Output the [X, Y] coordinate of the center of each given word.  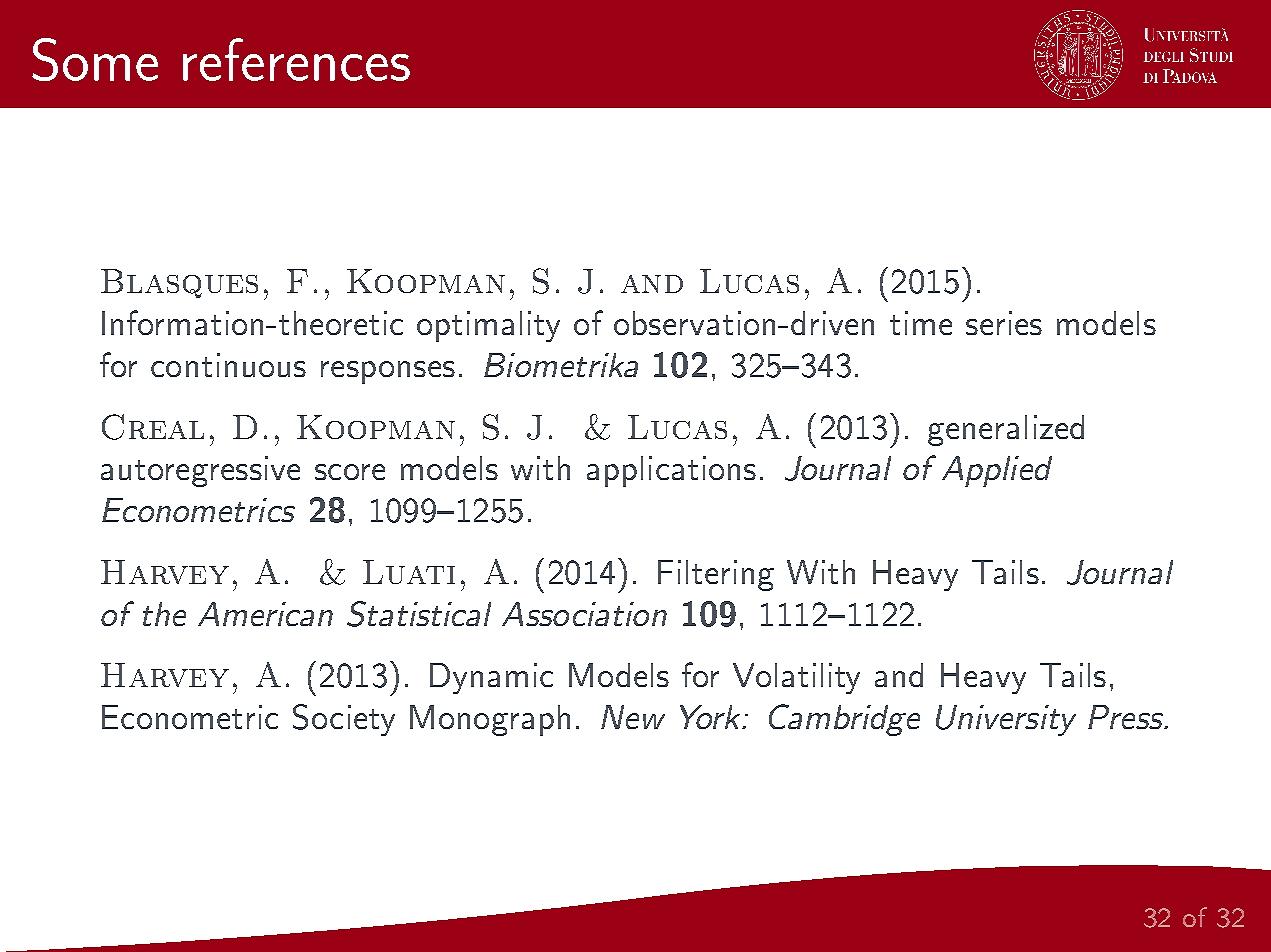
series [1004, 323]
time [921, 323]
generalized [1006, 430]
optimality [488, 326]
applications [671, 471]
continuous [228, 365]
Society [344, 720]
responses [388, 372]
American [265, 614]
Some [95, 59]
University [1006, 720]
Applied [997, 471]
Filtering [716, 575]
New [633, 717]
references [296, 59]
